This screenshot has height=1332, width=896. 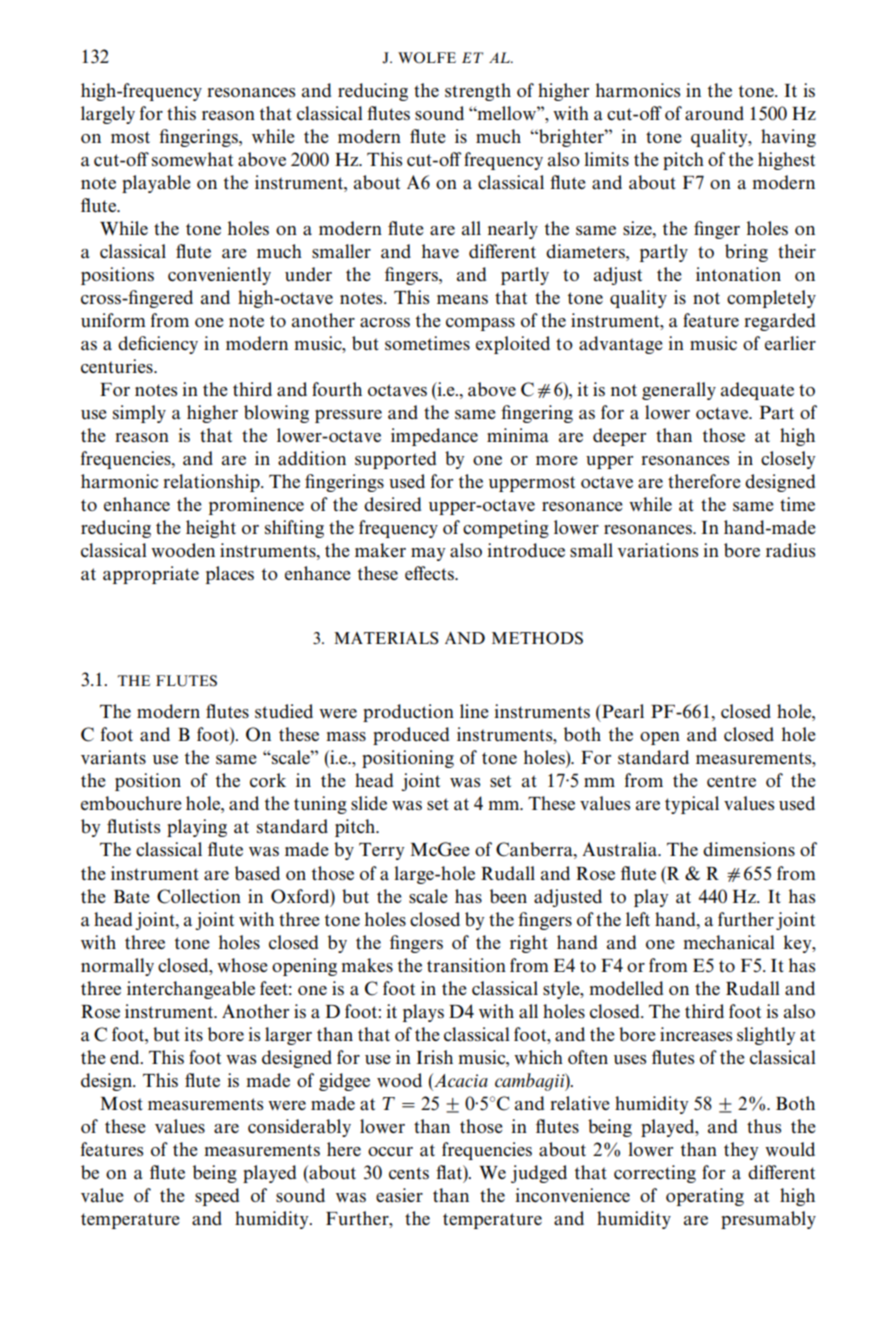 What do you see at coordinates (657, 550) in the screenshot?
I see `variations` at bounding box center [657, 550].
